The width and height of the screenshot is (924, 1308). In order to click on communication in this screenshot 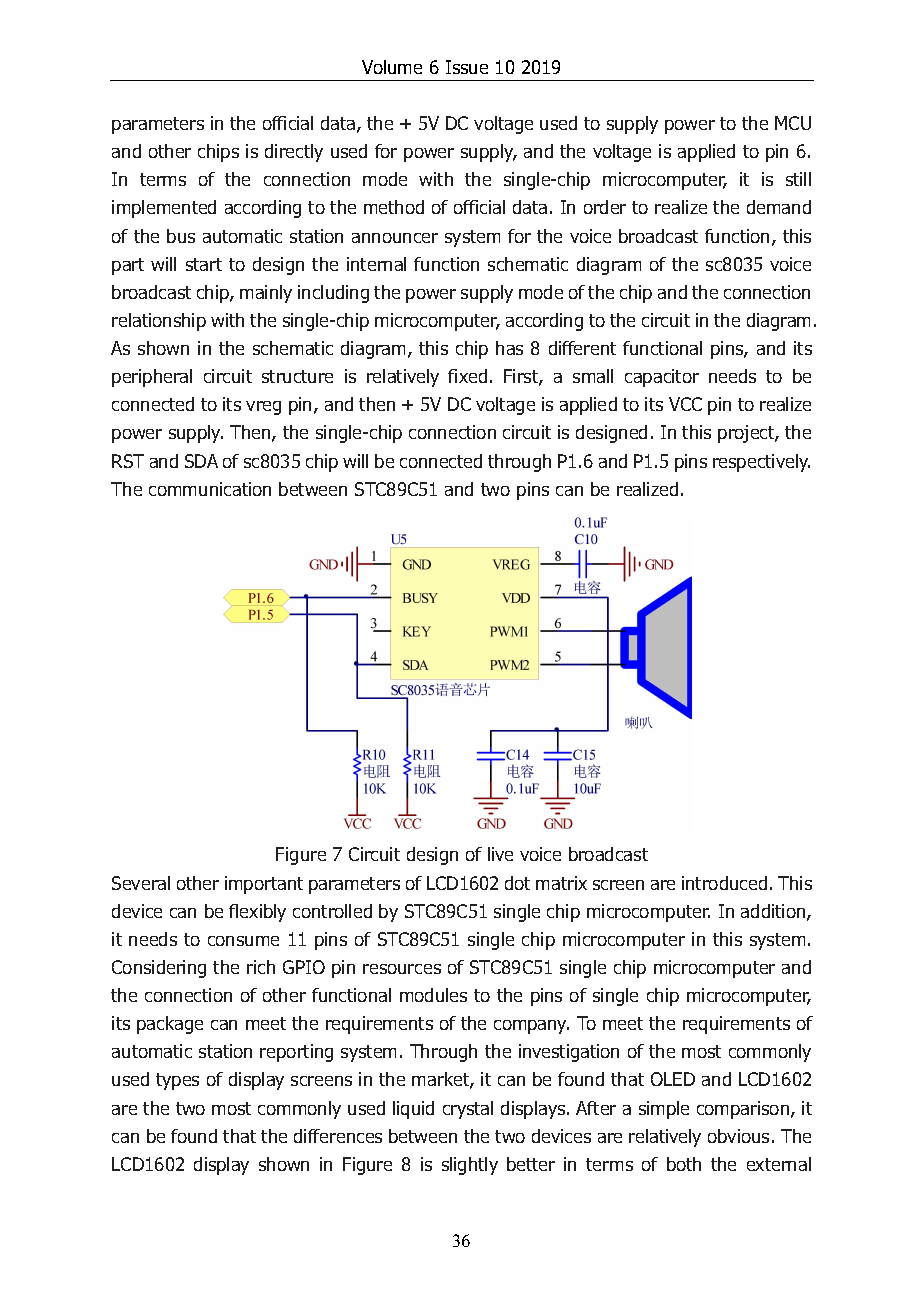, I will do `click(210, 489)`.
